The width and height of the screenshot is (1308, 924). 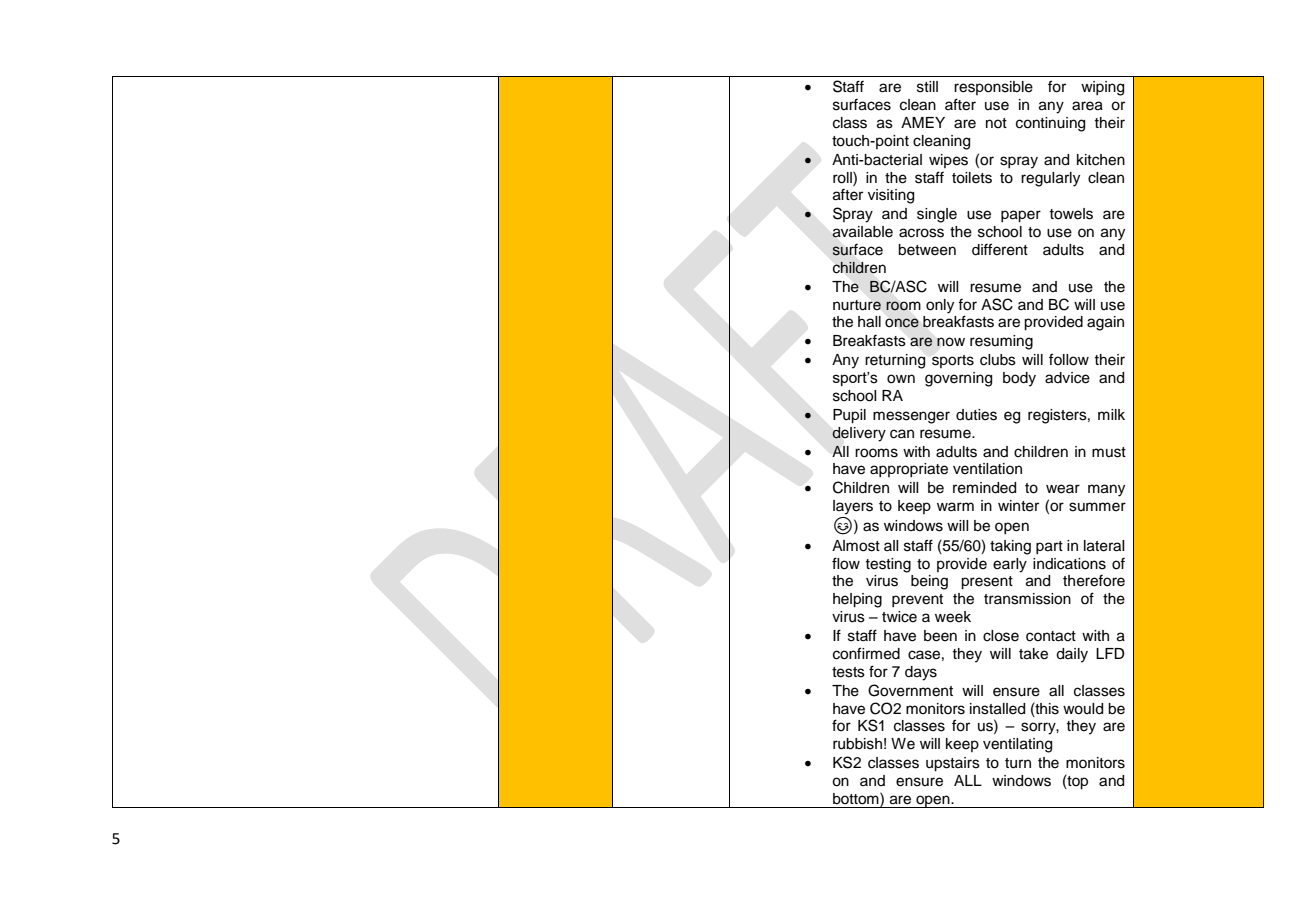 What do you see at coordinates (869, 322) in the screenshot?
I see `hall` at bounding box center [869, 322].
